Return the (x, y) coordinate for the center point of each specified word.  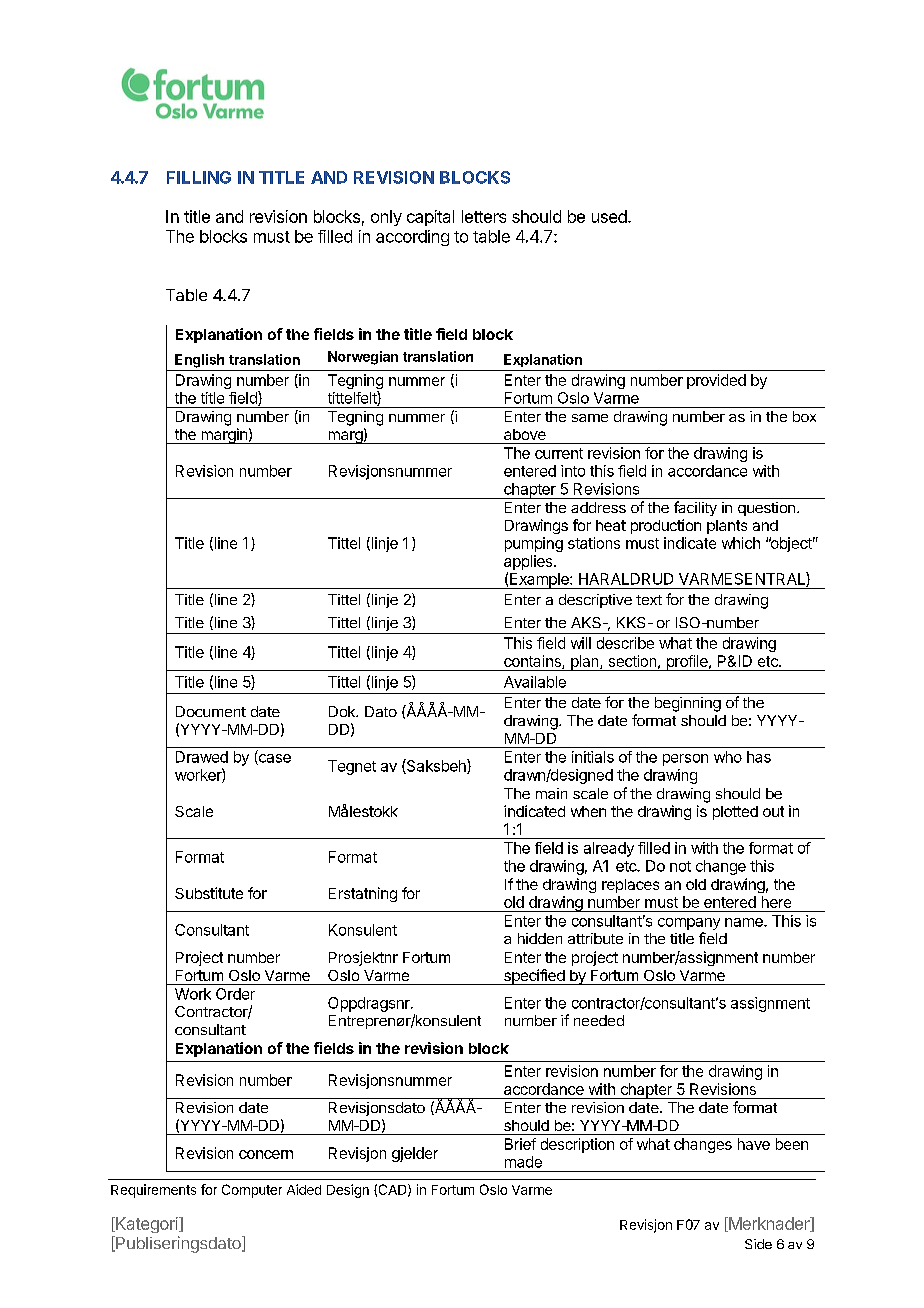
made (523, 1162)
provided (716, 381)
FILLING (199, 177)
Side (758, 1244)
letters (484, 216)
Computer (252, 1191)
